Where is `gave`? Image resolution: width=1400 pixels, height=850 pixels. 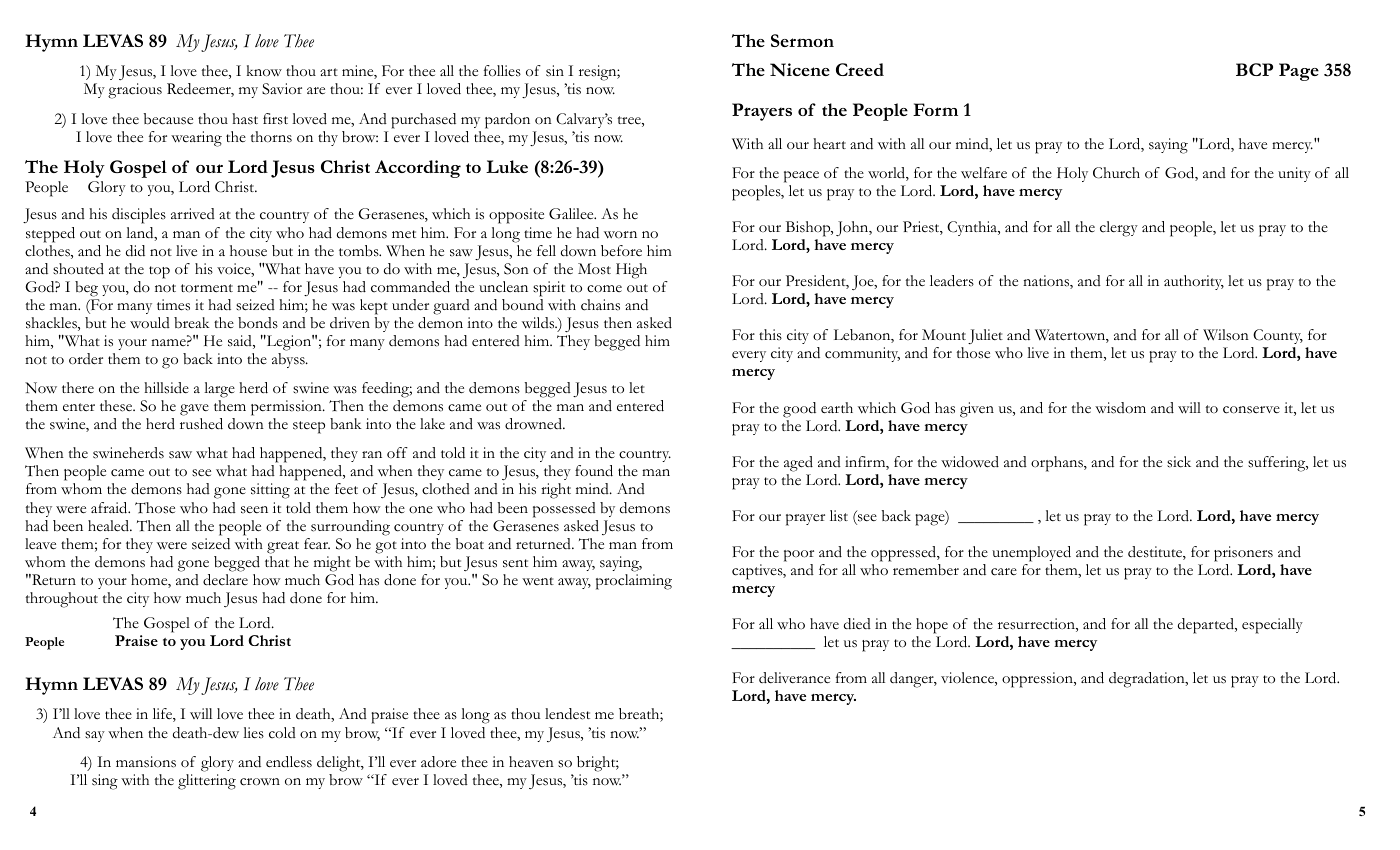
gave is located at coordinates (194, 410).
